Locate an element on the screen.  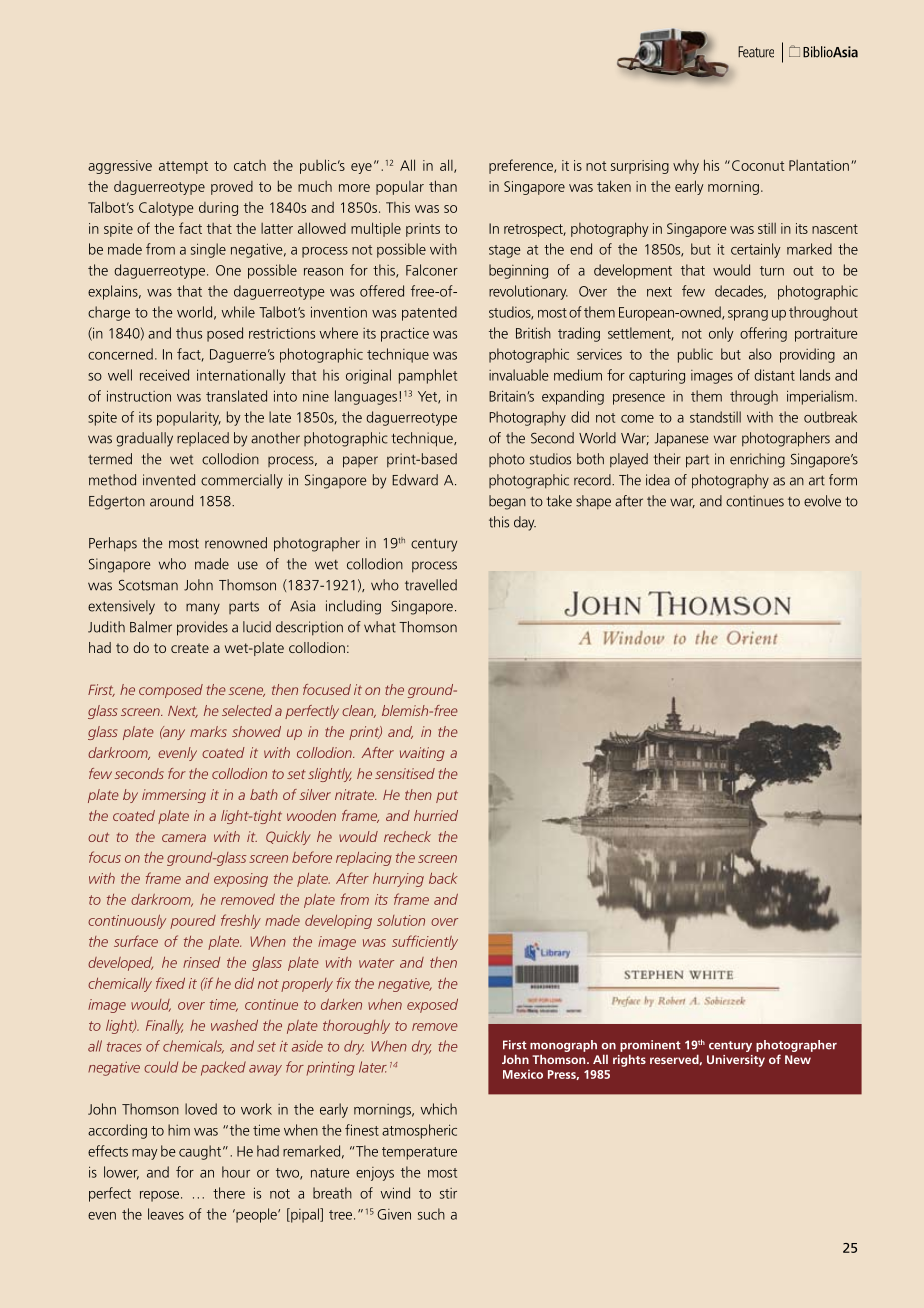
there is located at coordinates (229, 1193).
